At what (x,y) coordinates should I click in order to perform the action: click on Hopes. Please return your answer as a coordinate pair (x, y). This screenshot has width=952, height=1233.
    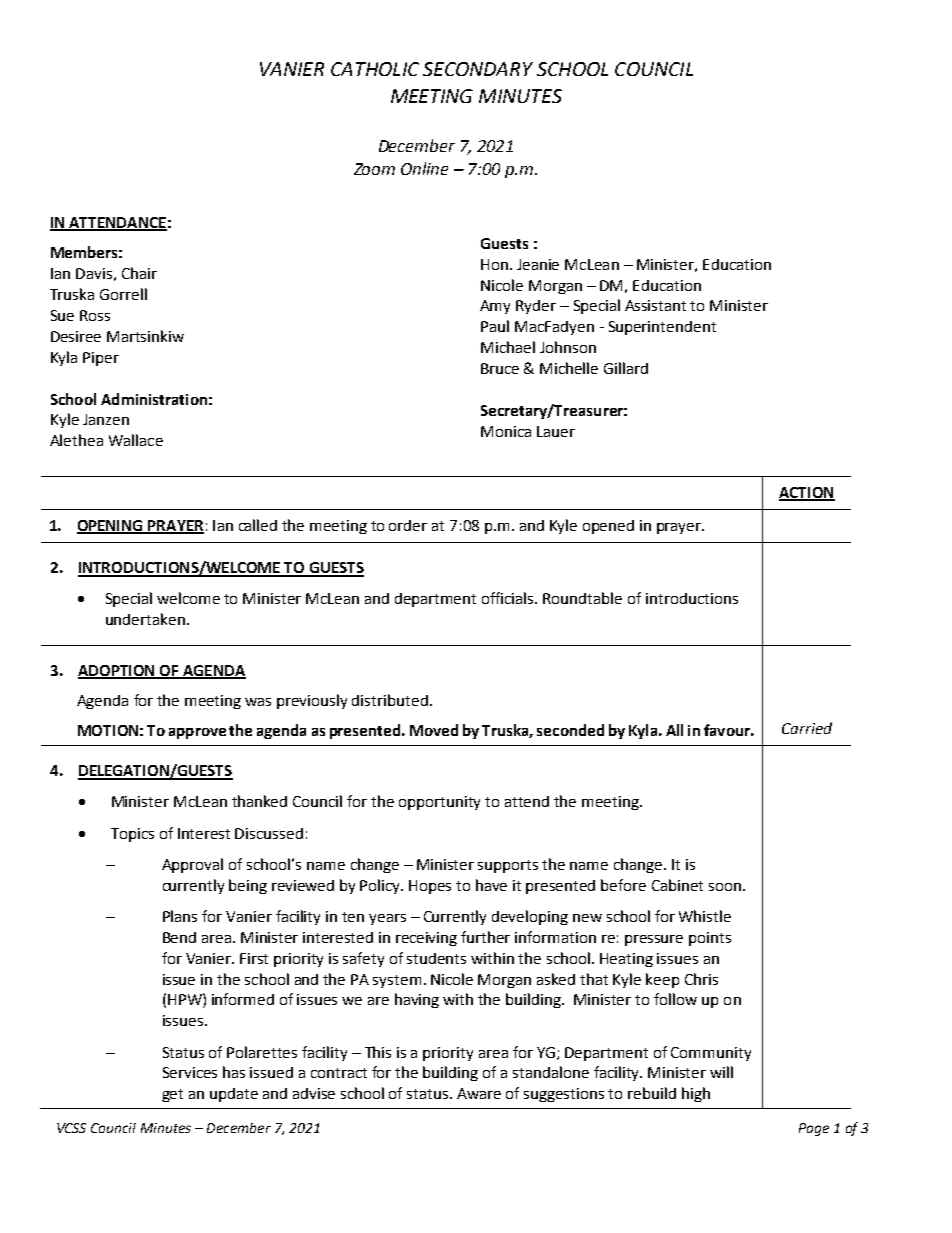
    Looking at the image, I should click on (430, 887).
